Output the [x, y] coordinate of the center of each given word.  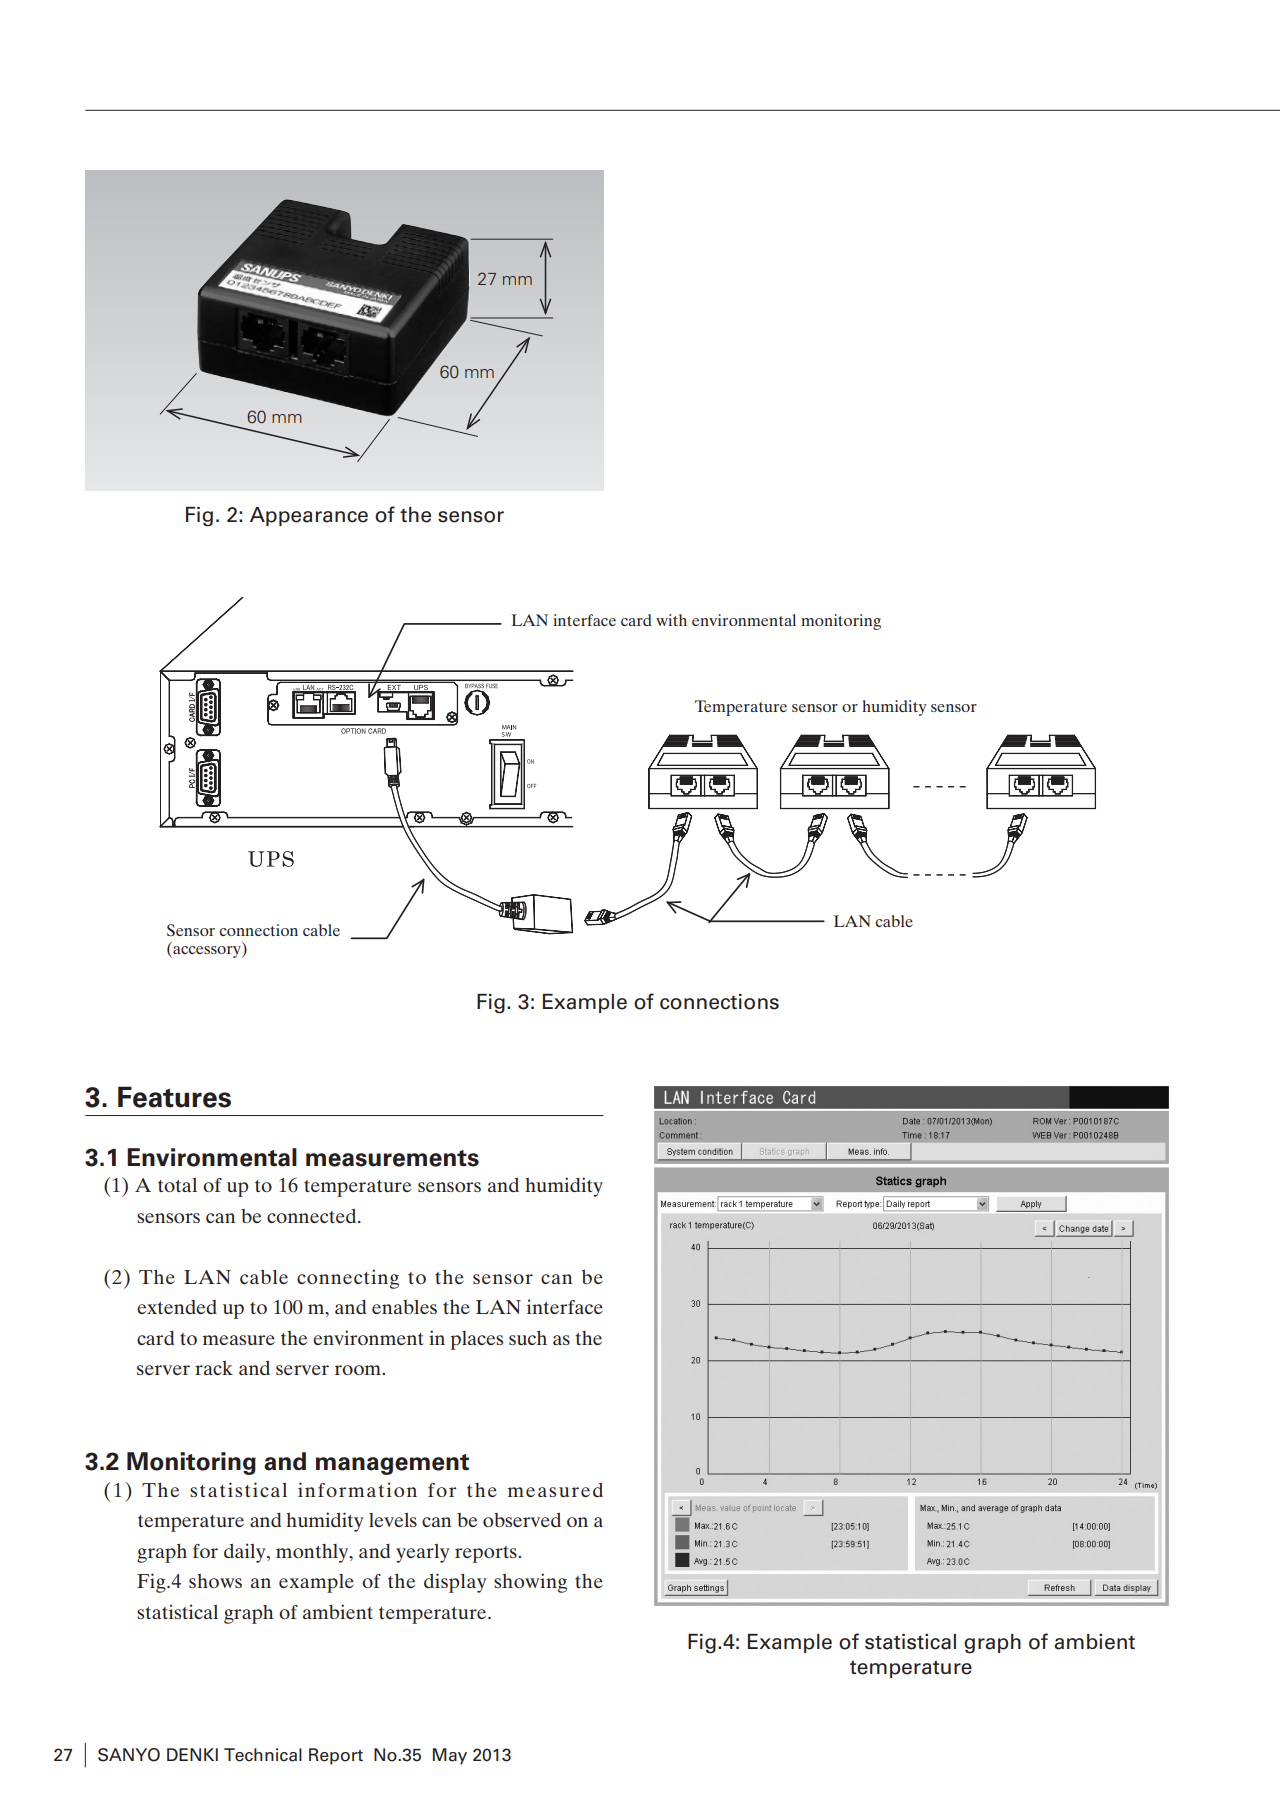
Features [174, 1097]
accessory [207, 952]
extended [177, 1307]
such [528, 1338]
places [476, 1340]
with [671, 620]
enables [404, 1307]
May [450, 1756]
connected [313, 1216]
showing [530, 1583]
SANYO [129, 1755]
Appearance [309, 516]
